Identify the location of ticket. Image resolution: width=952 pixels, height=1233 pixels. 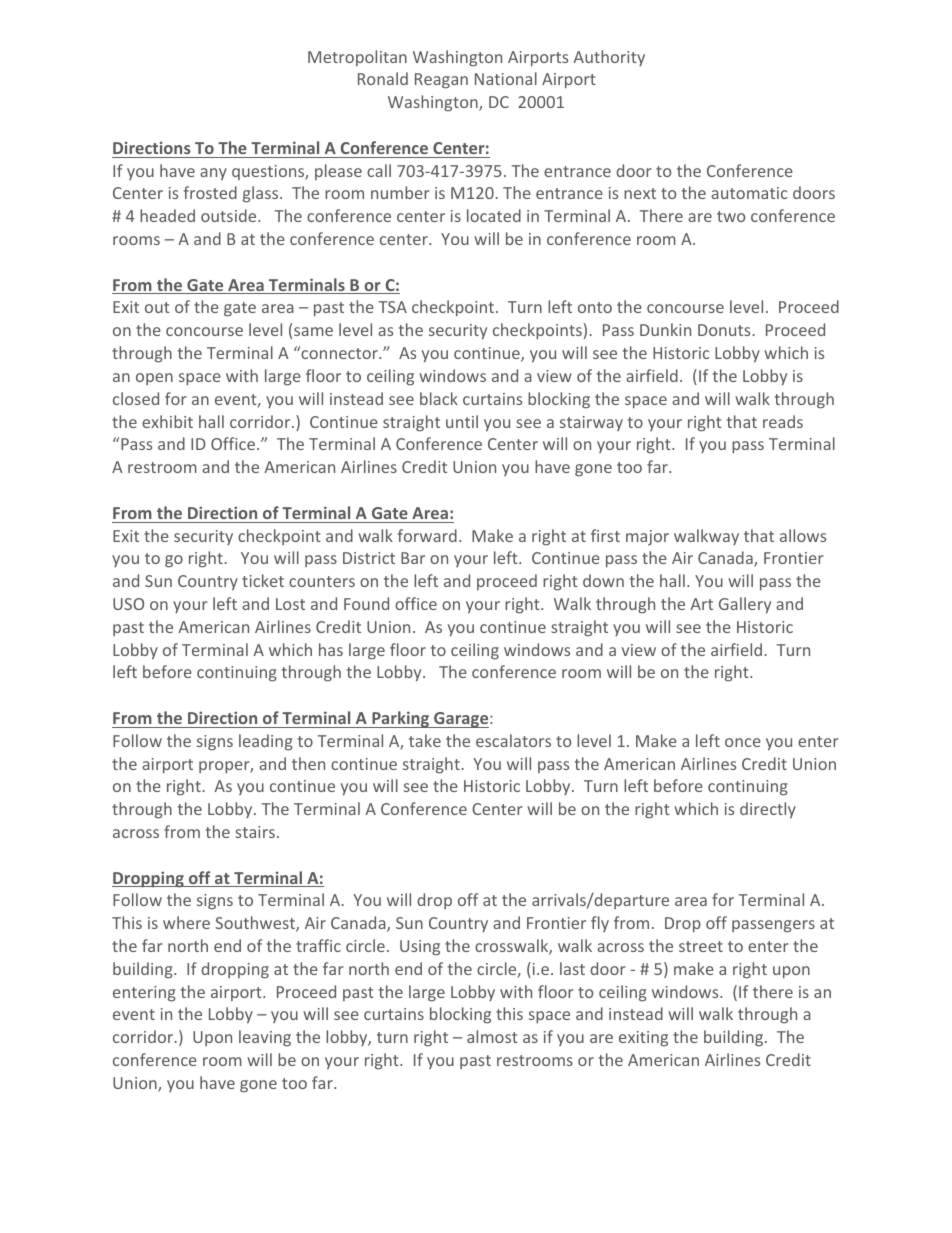
(263, 580).
